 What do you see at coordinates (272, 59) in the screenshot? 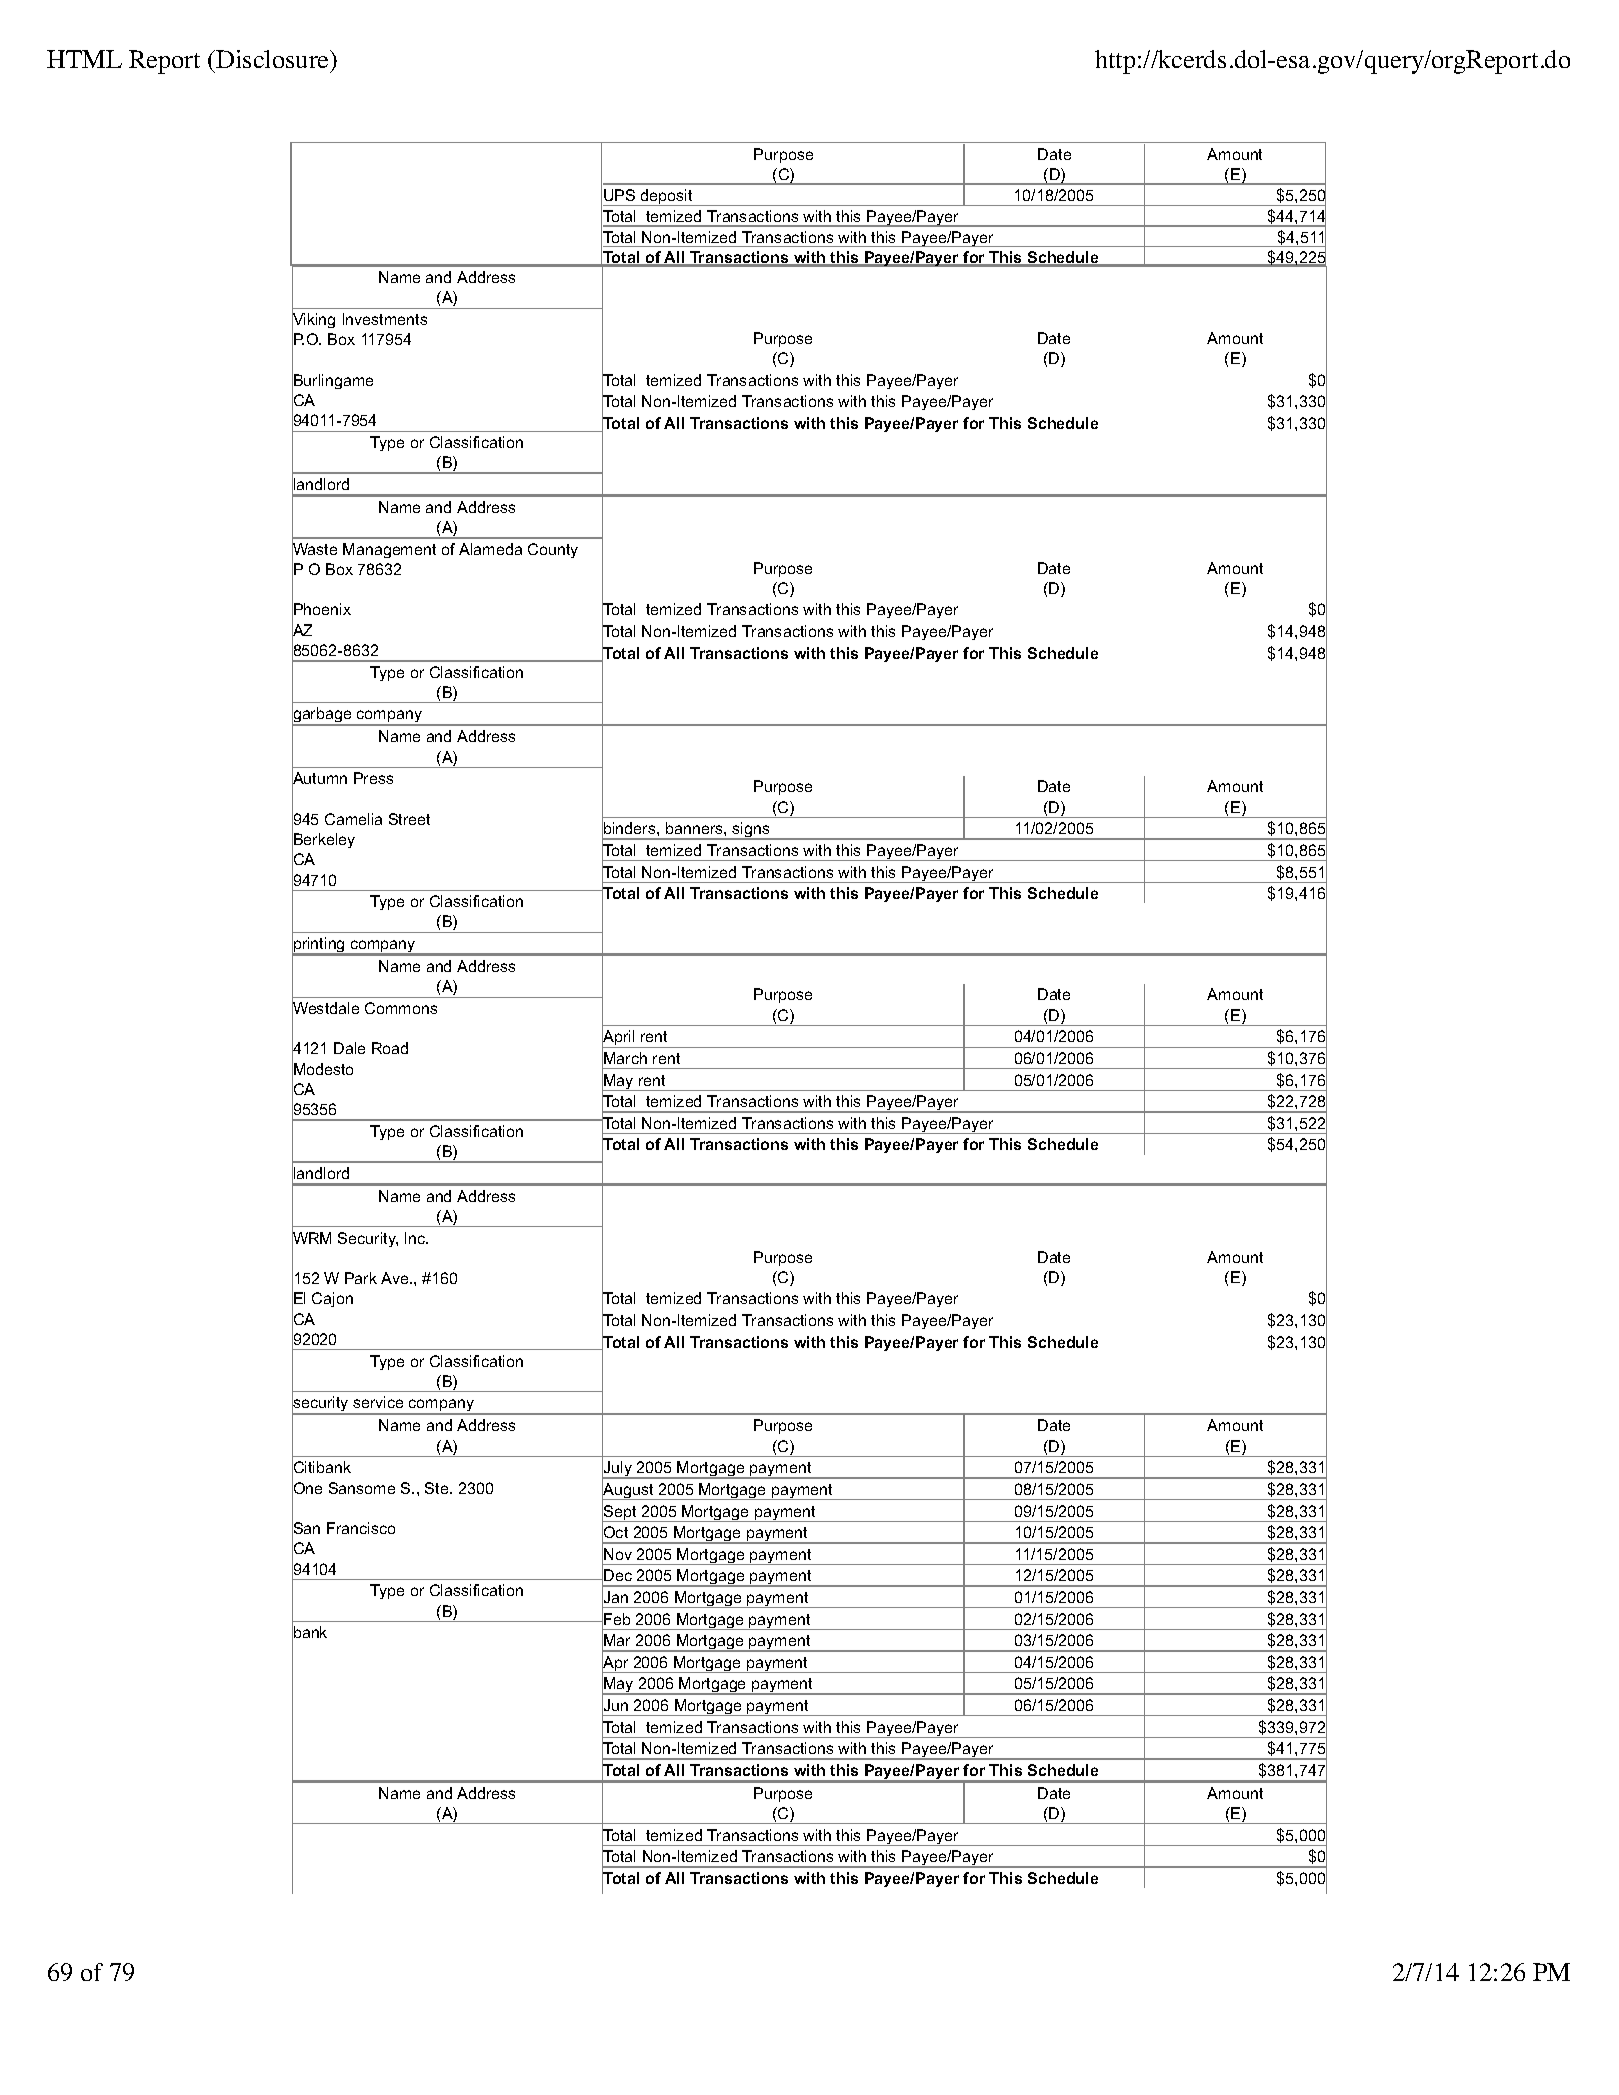
I see `Disclosure` at bounding box center [272, 59].
